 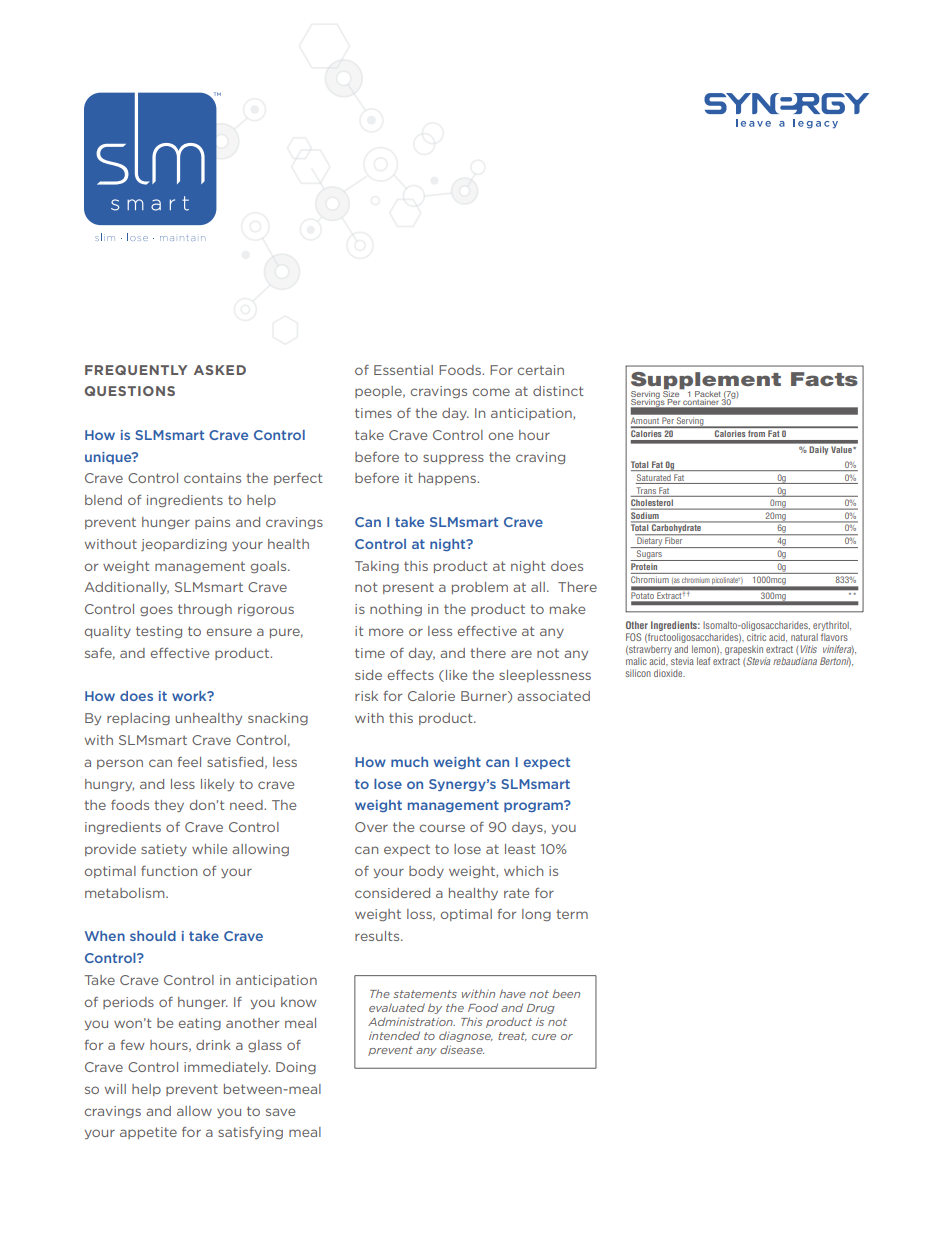 I want to click on dioxide, so click(x=669, y=673).
